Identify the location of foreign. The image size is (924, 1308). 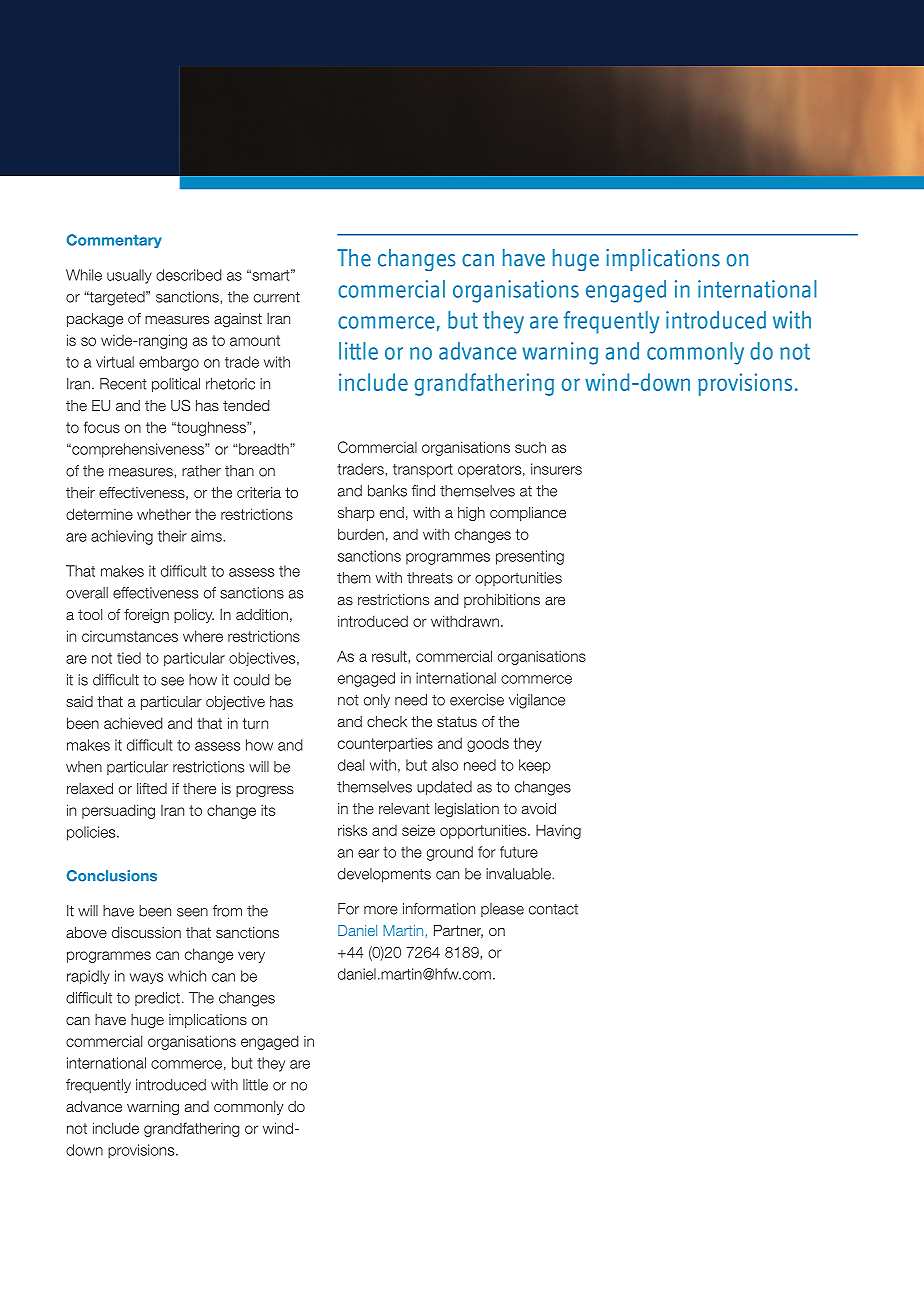
(146, 616).
